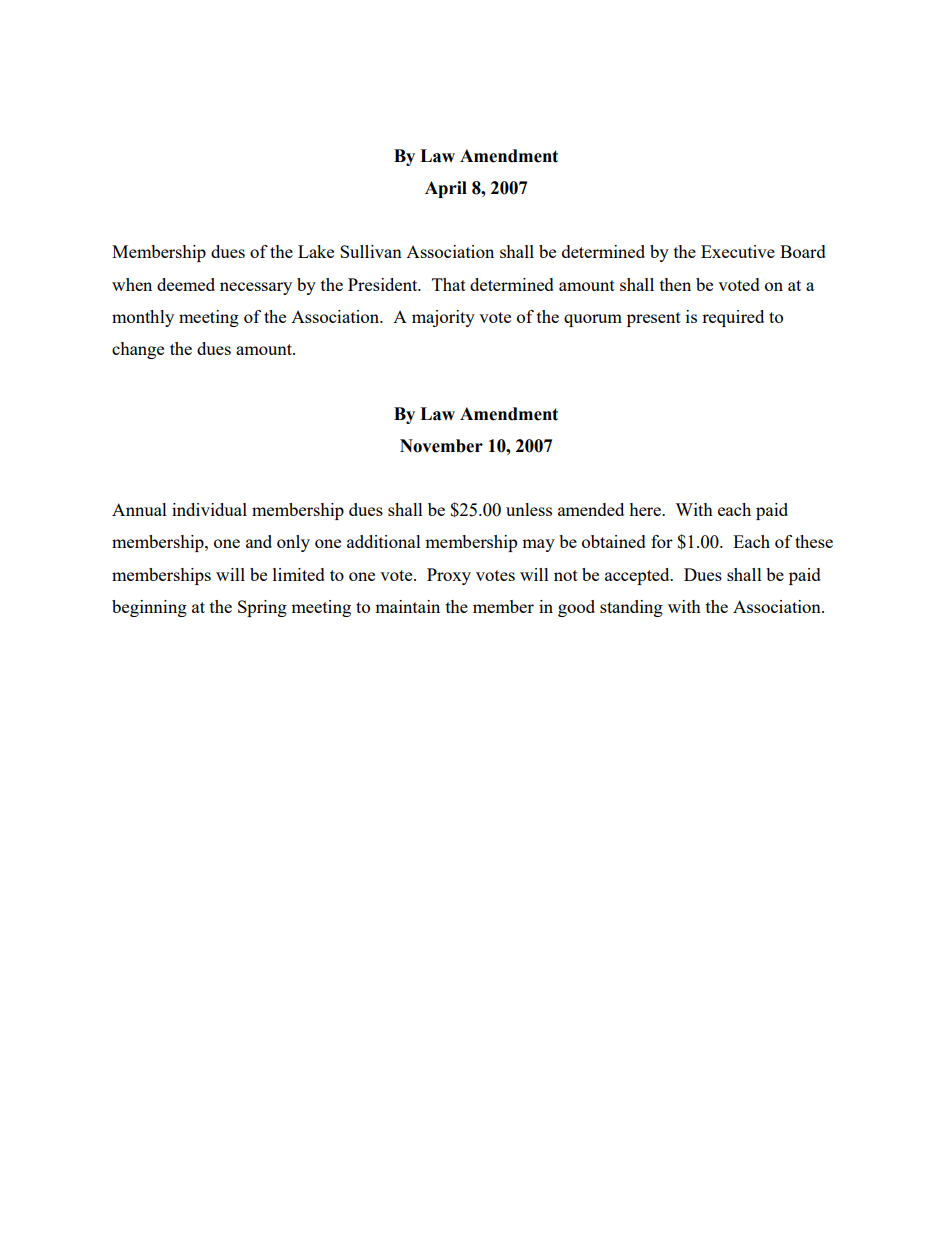 The image size is (952, 1233). I want to click on Spring, so click(262, 608).
